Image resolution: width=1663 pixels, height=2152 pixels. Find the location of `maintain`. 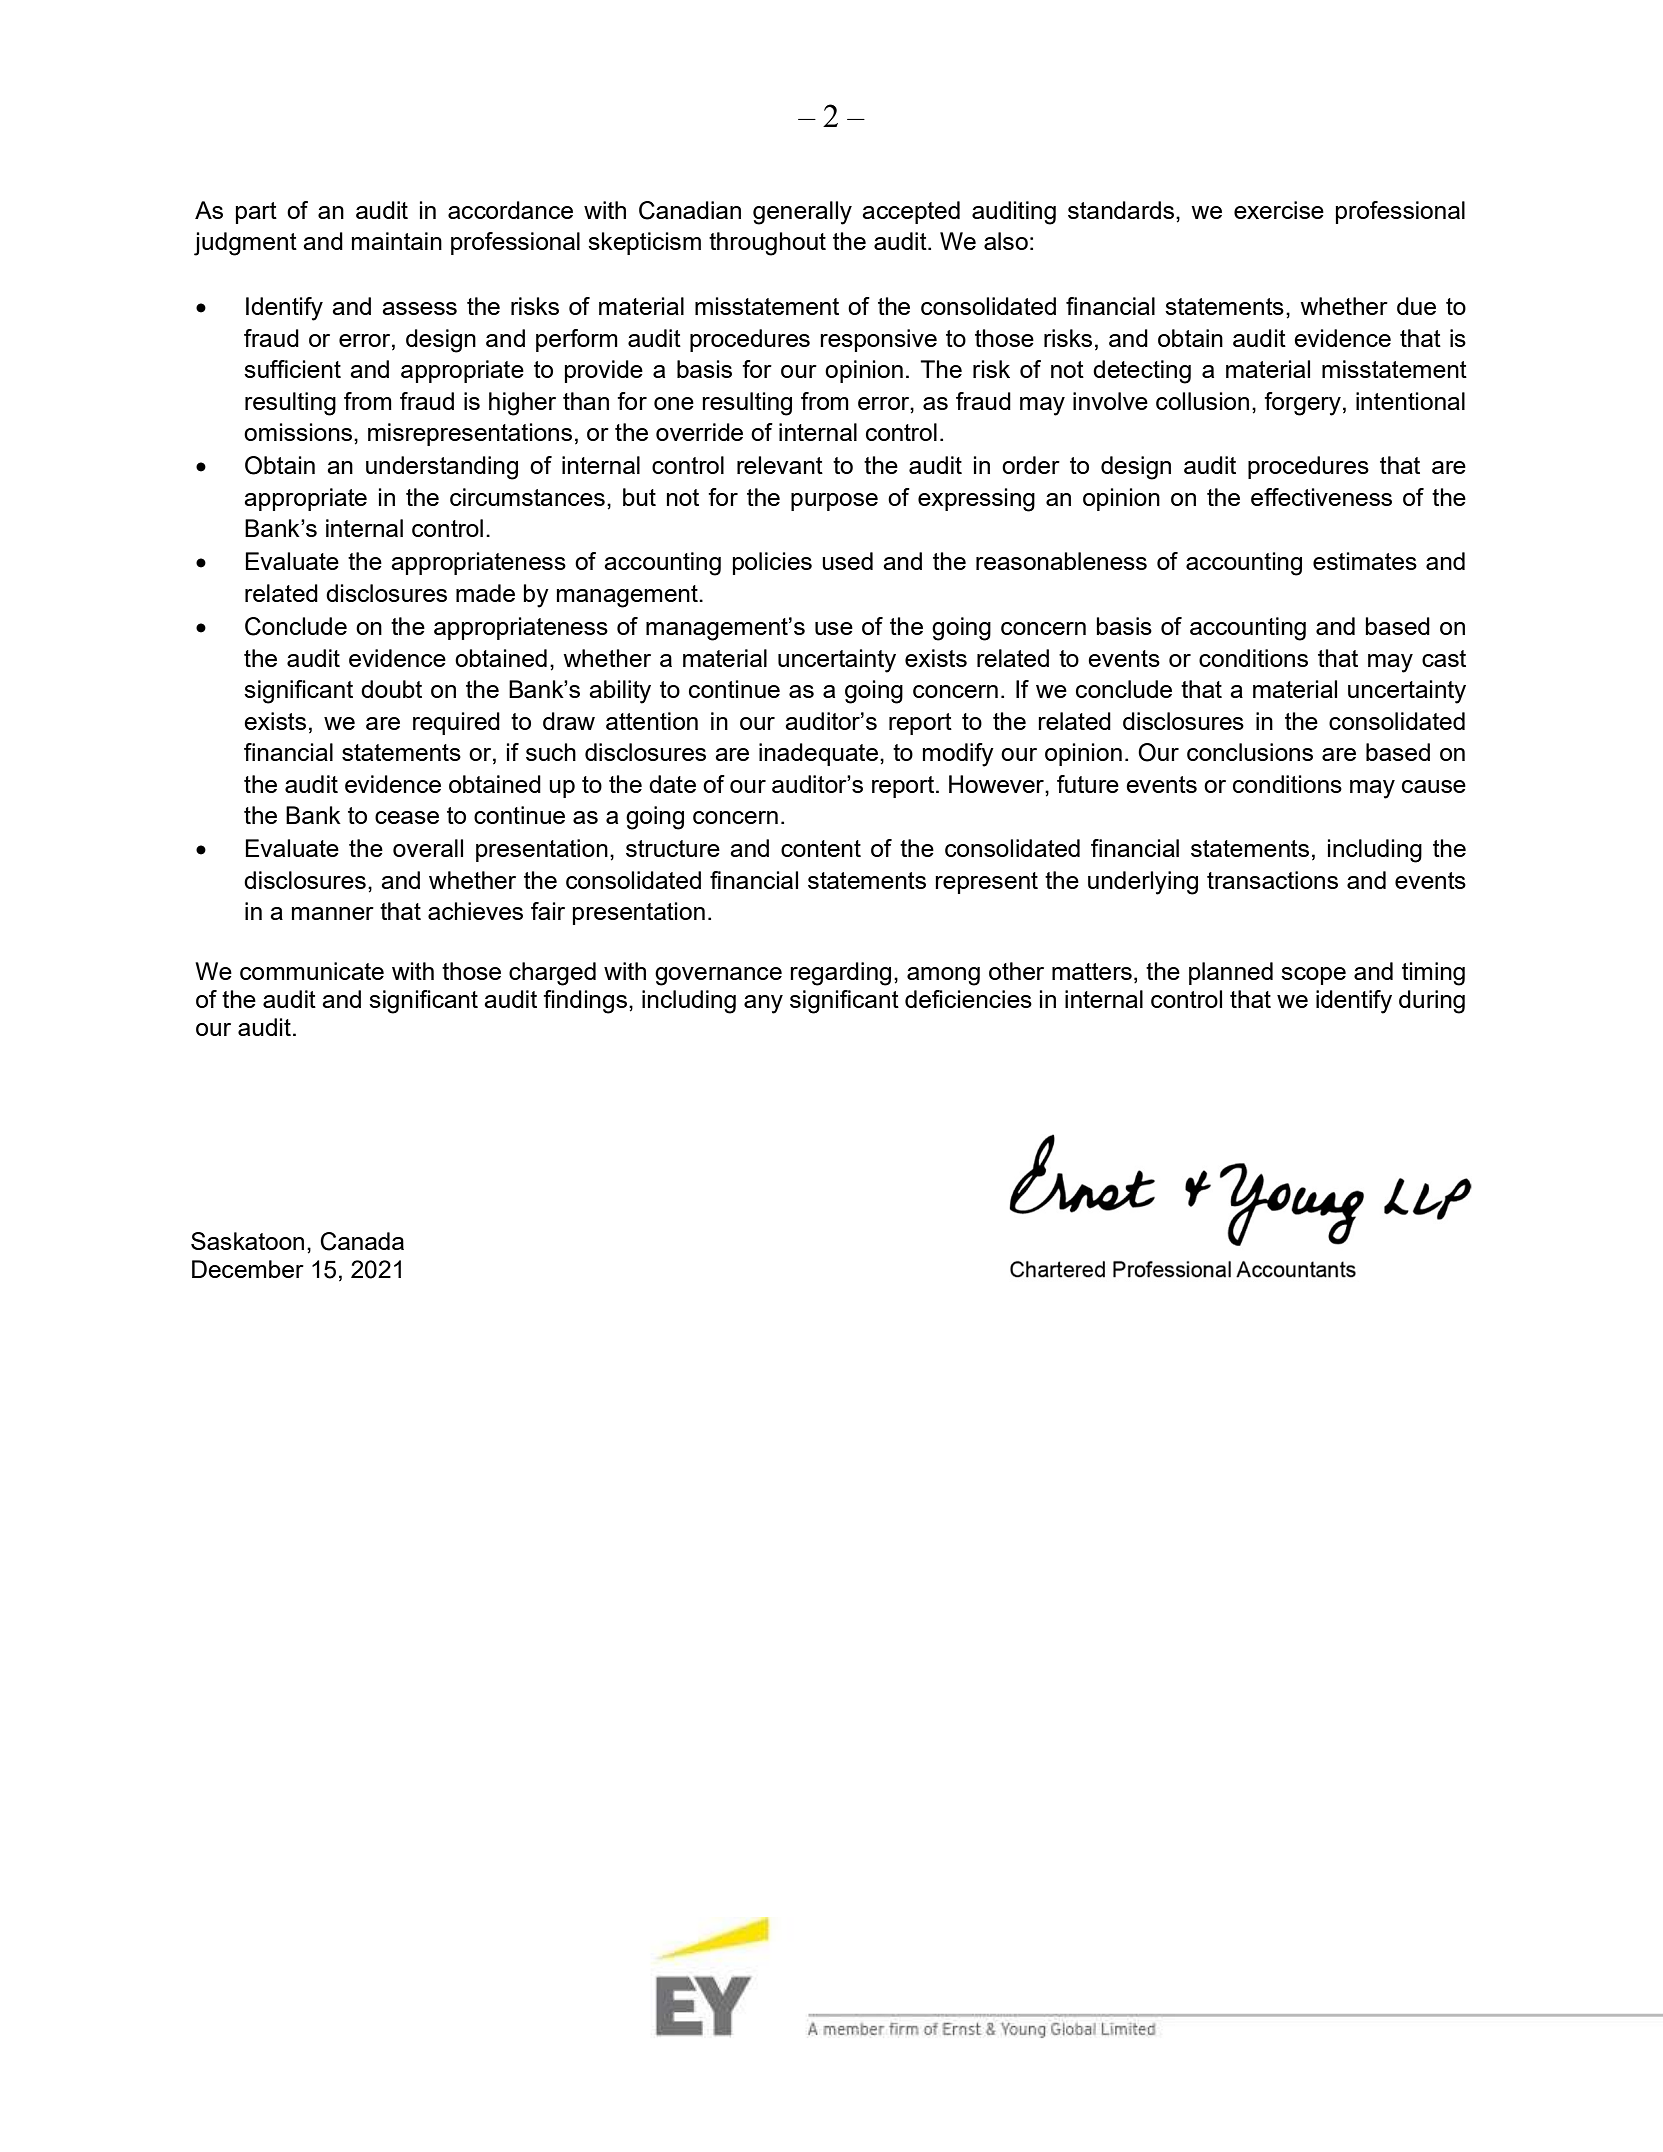

maintain is located at coordinates (397, 241).
